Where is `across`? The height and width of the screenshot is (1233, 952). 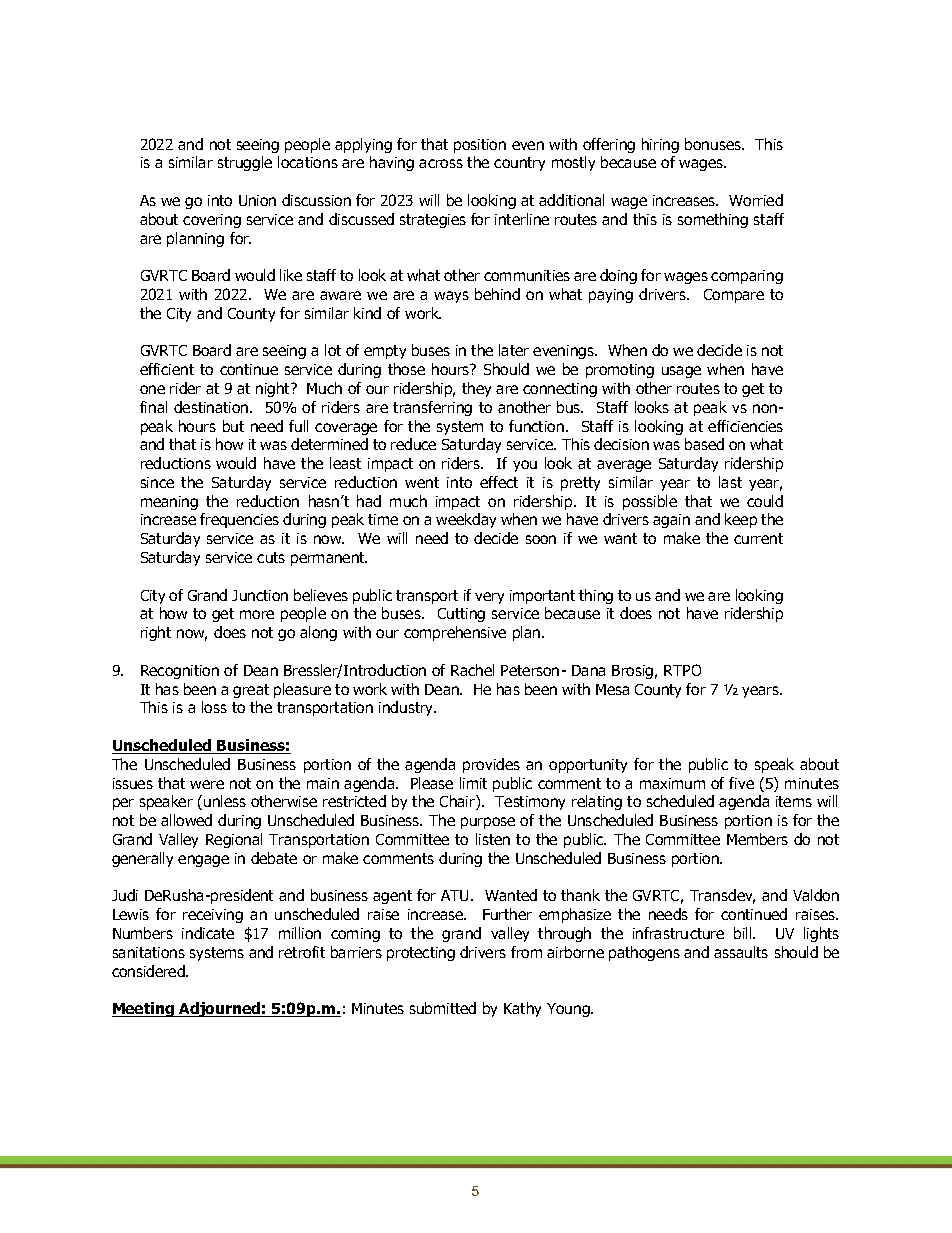 across is located at coordinates (441, 163).
